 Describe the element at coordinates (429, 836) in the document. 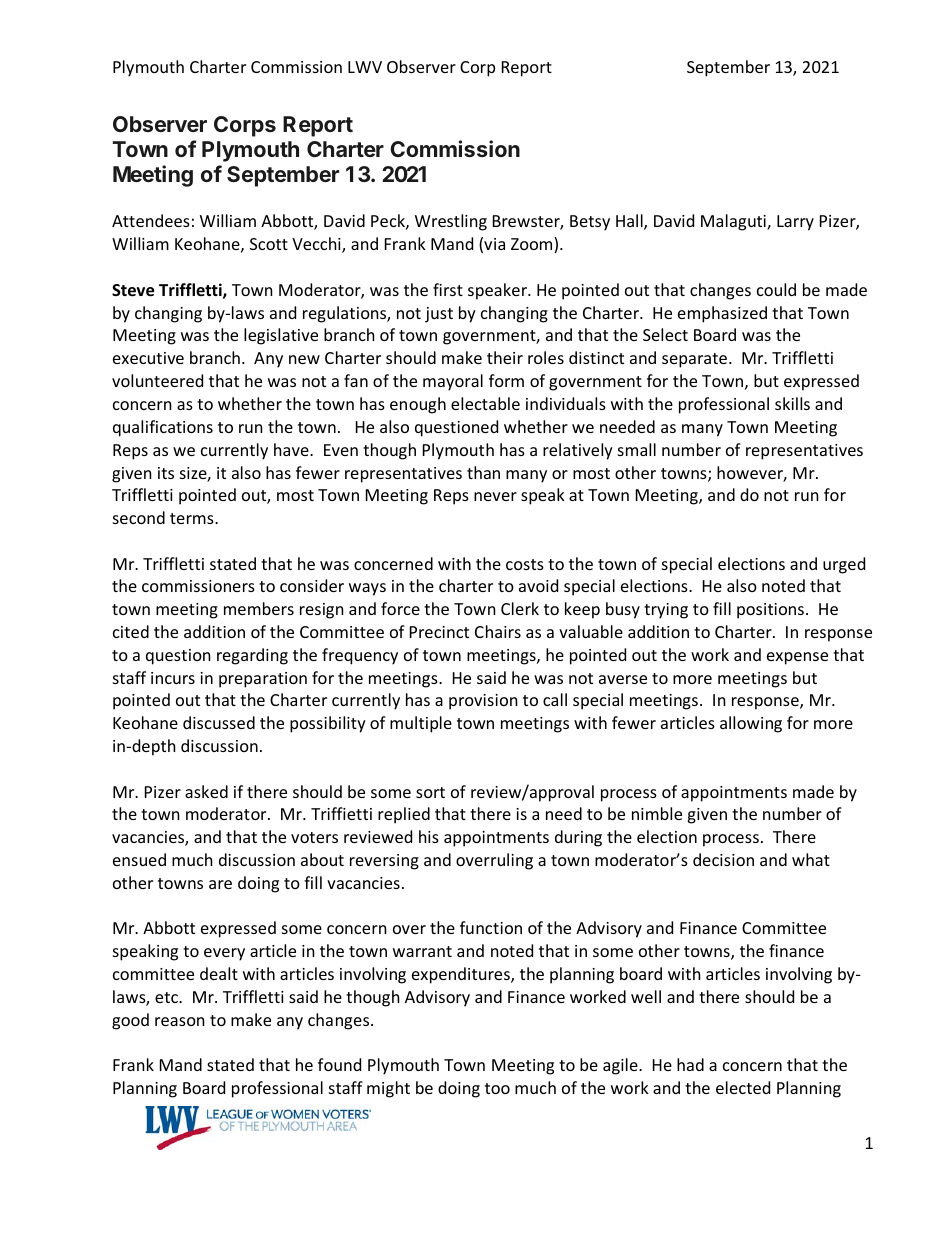

I see `his` at that location.
